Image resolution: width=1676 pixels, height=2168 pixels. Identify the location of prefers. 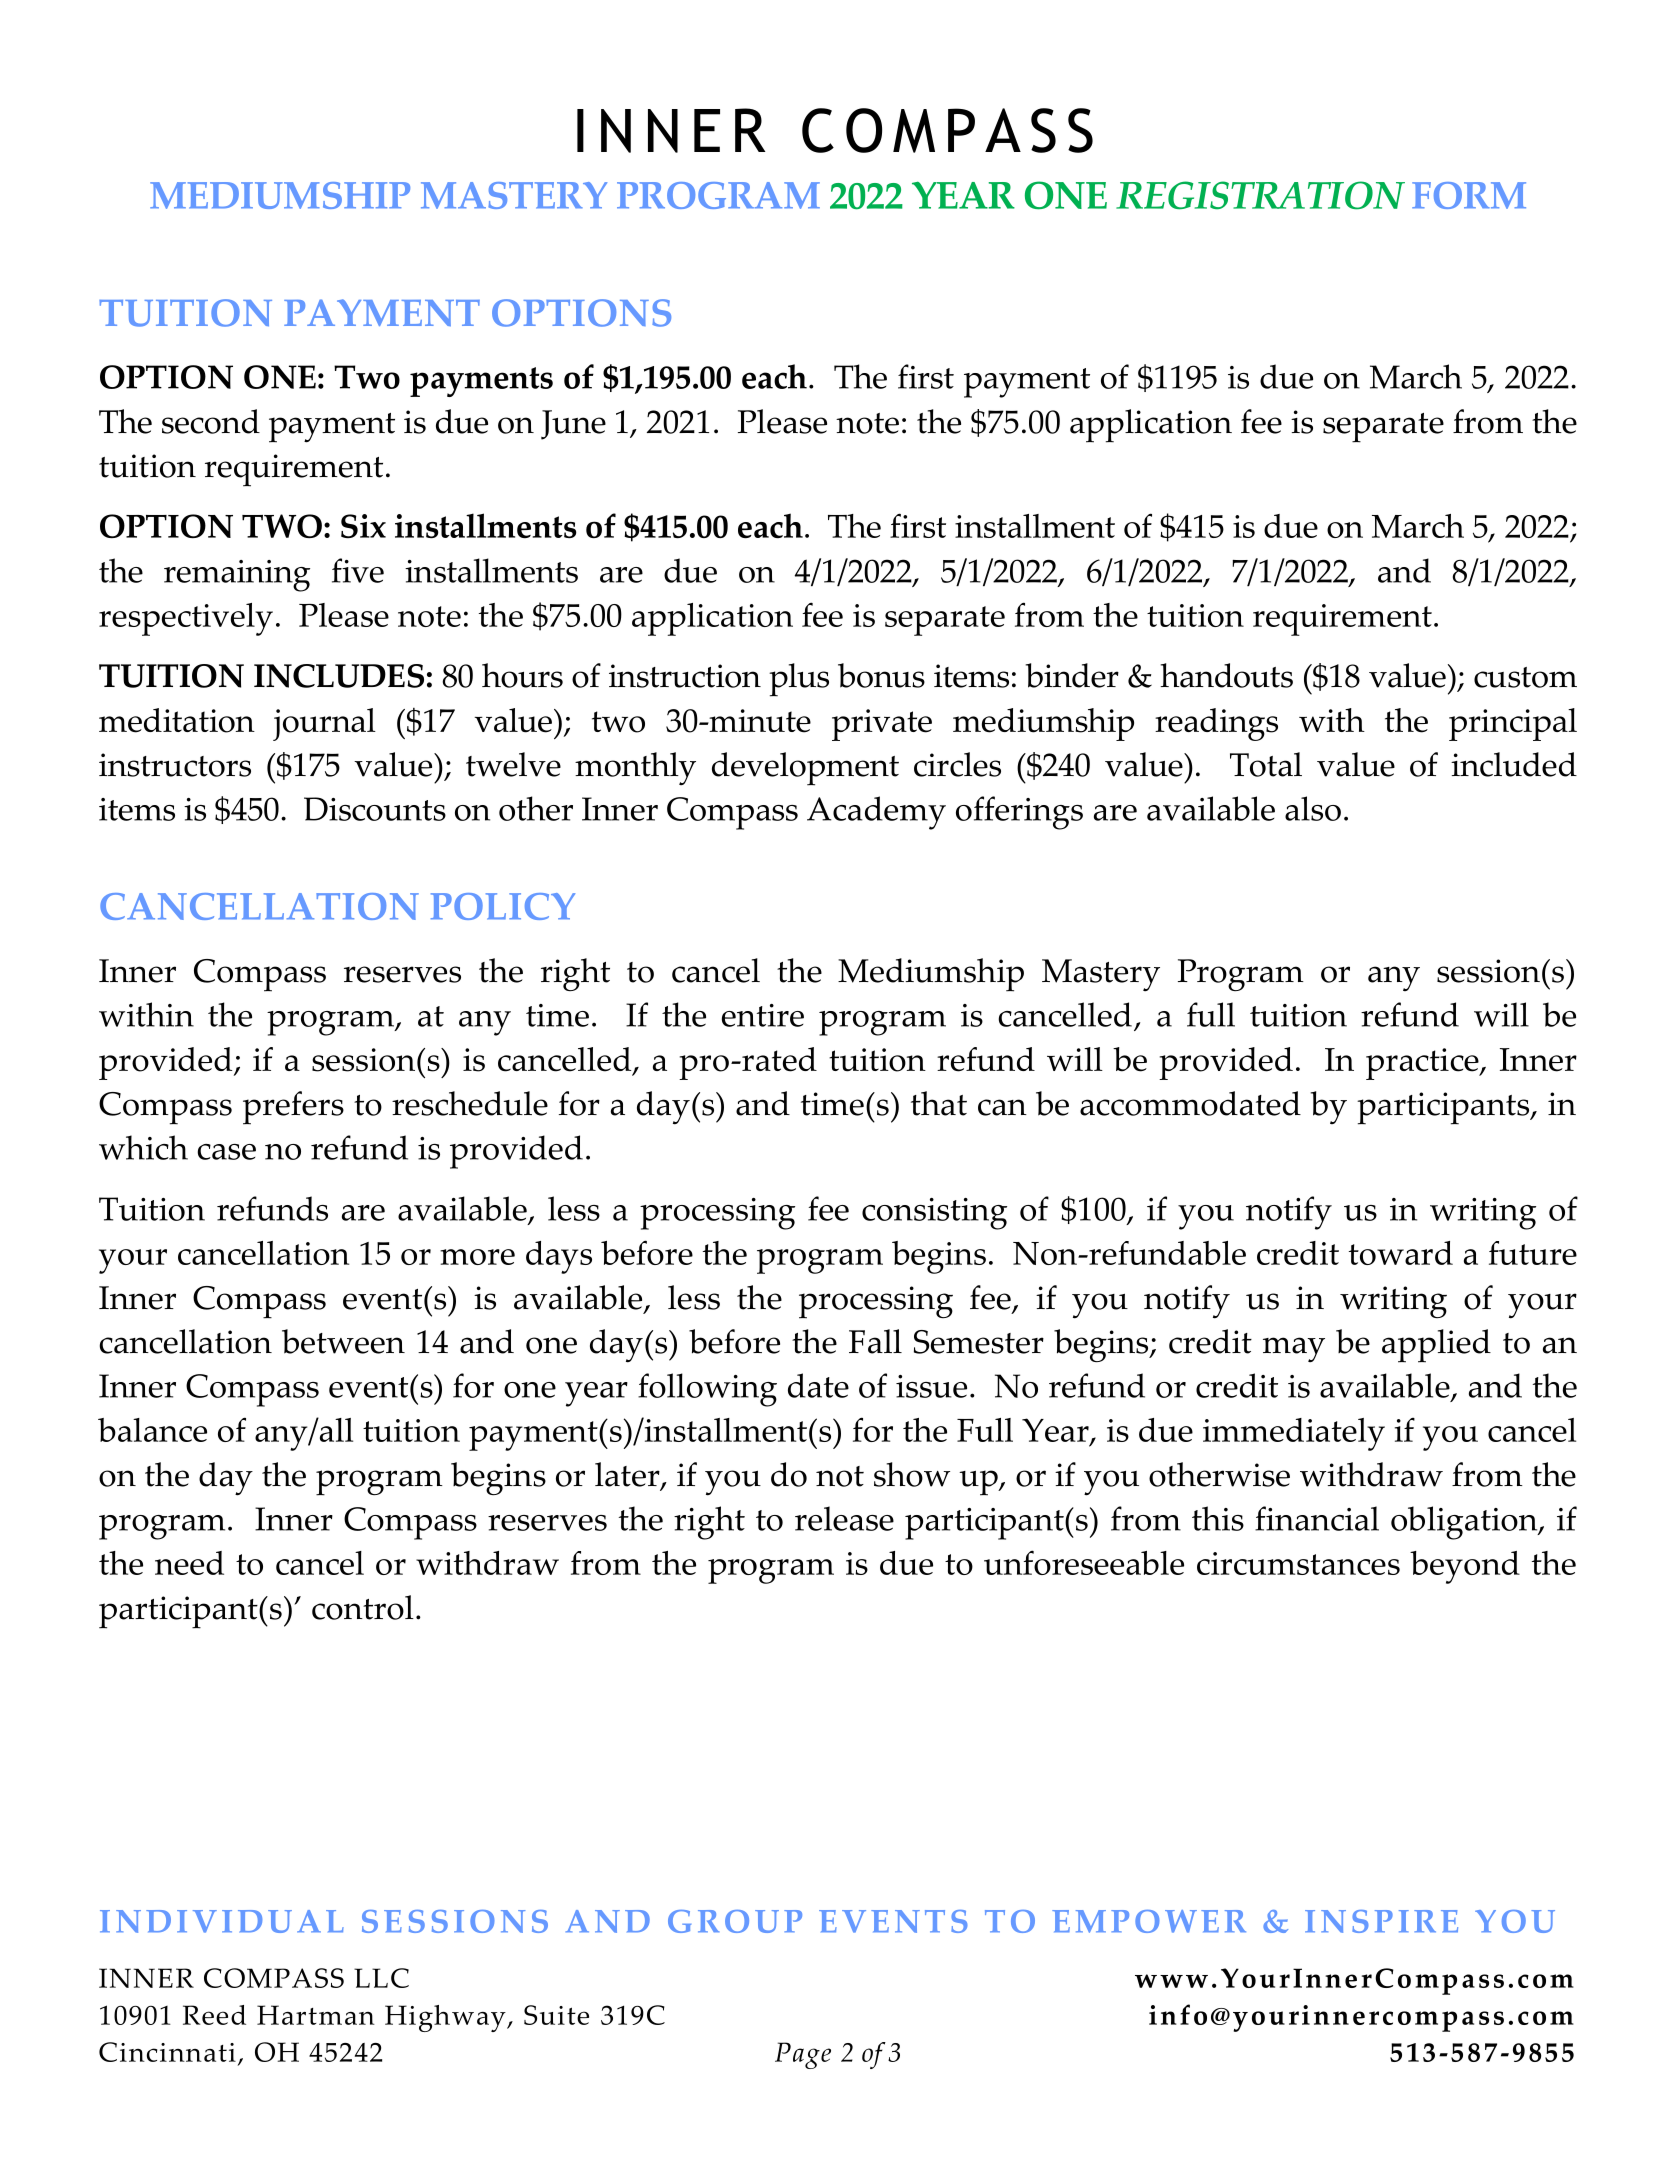
(293, 1108).
